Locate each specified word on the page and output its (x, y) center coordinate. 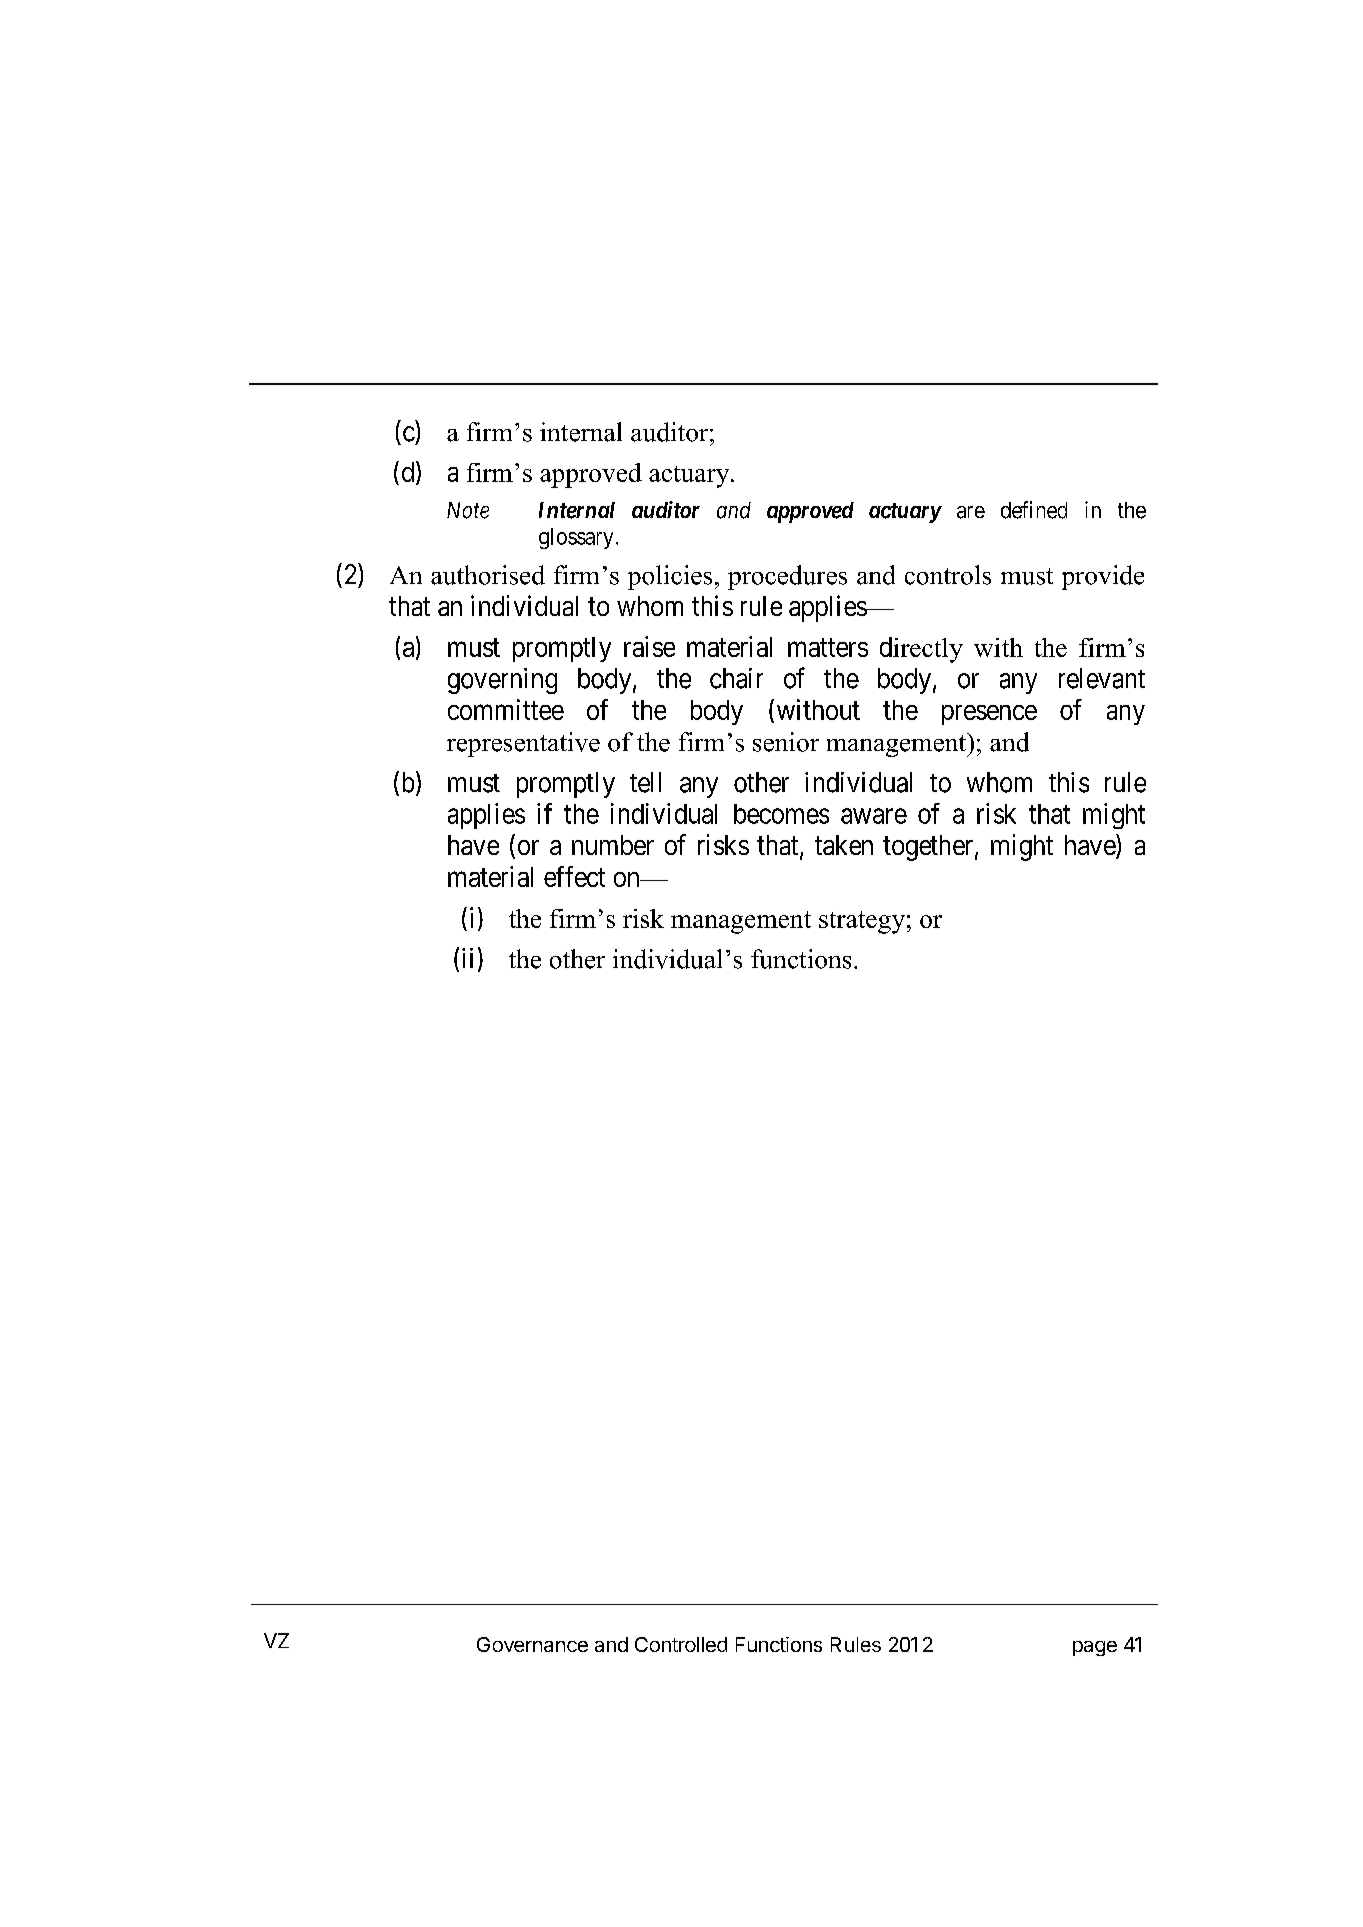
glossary (576, 538)
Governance (532, 1644)
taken (844, 845)
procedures (787, 577)
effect (574, 876)
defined (1034, 510)
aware (874, 816)
